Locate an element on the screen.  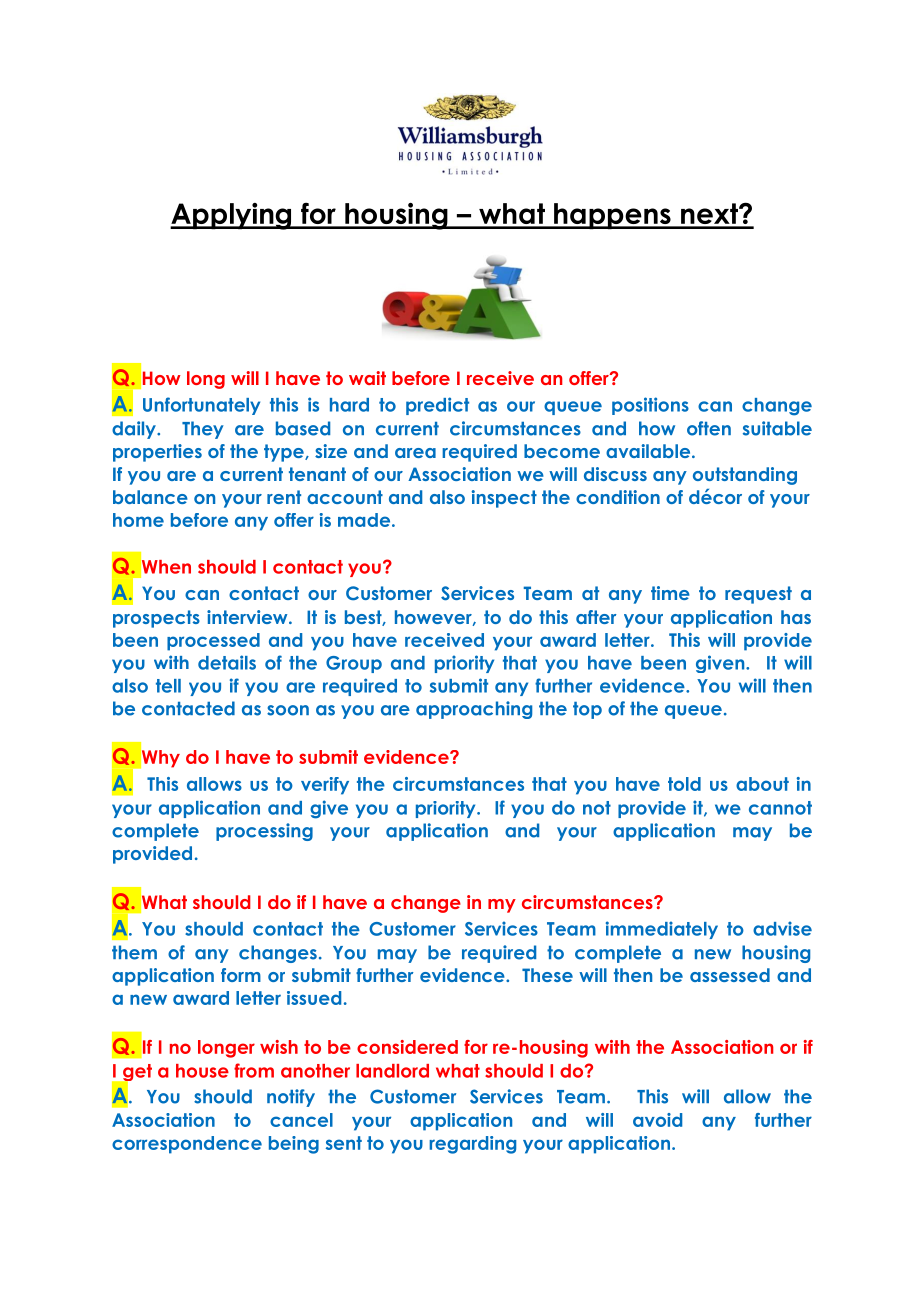
processing is located at coordinates (264, 832).
